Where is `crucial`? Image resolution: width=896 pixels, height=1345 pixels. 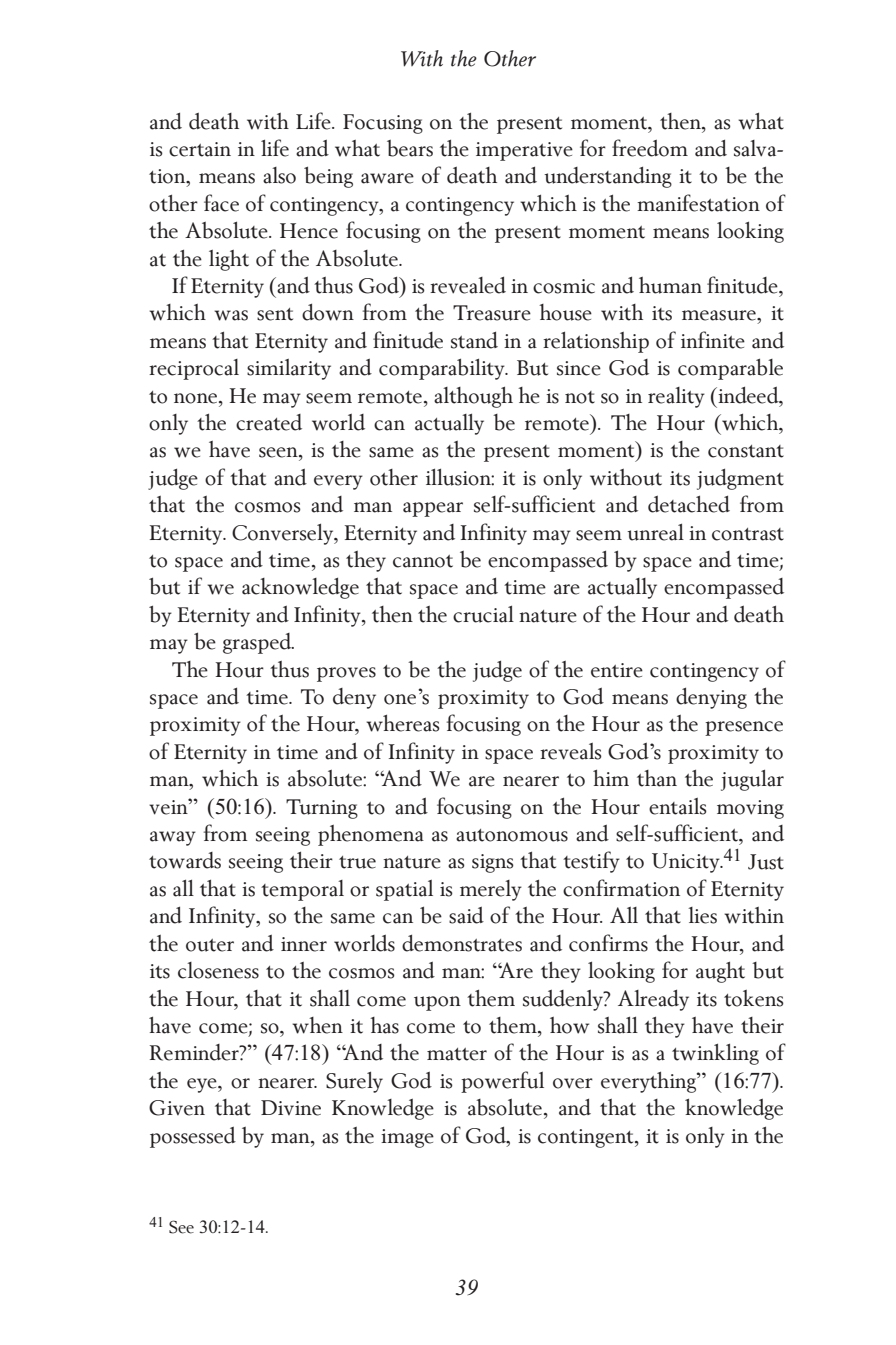 crucial is located at coordinates (483, 614).
